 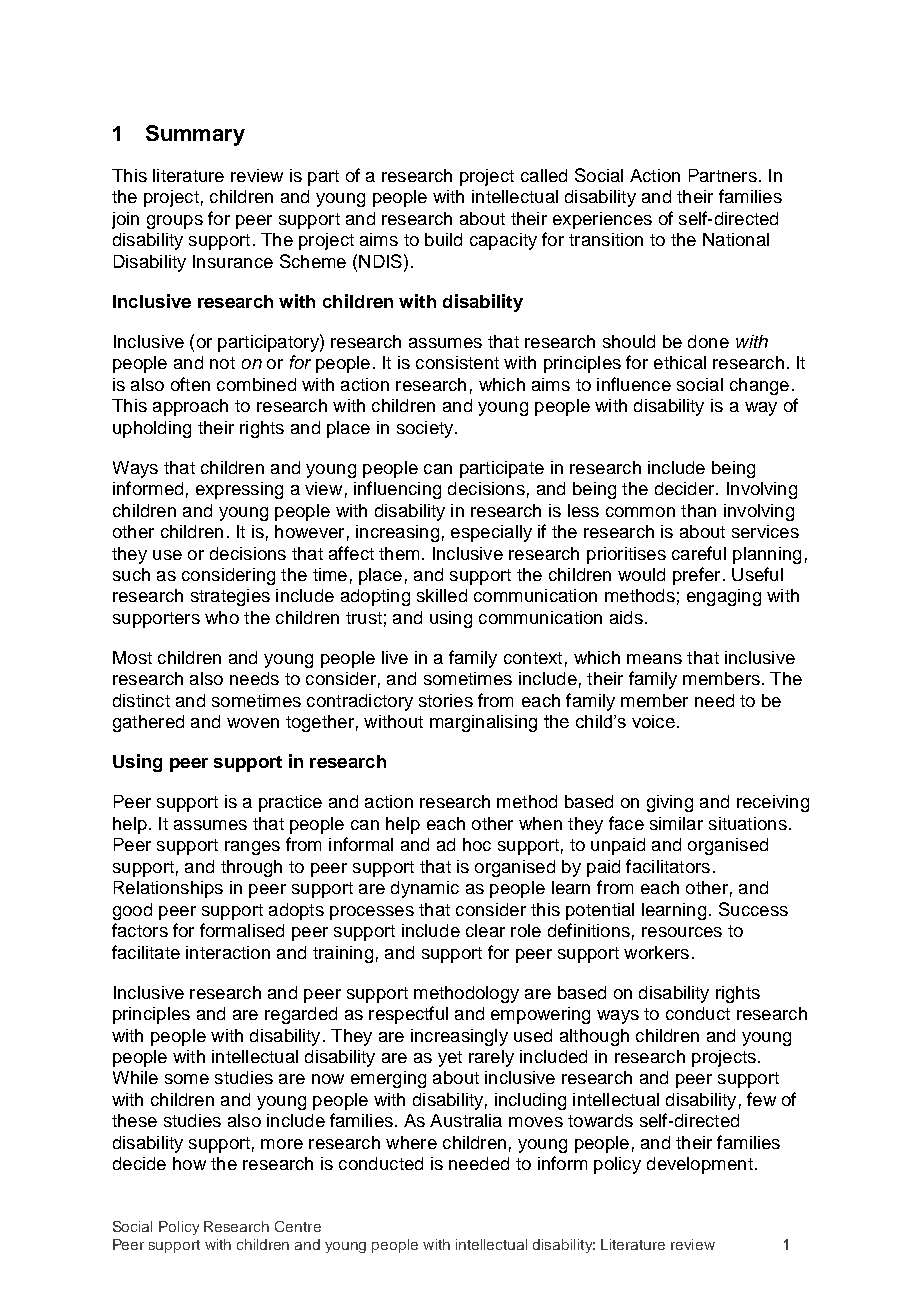 I want to click on National, so click(x=736, y=239).
